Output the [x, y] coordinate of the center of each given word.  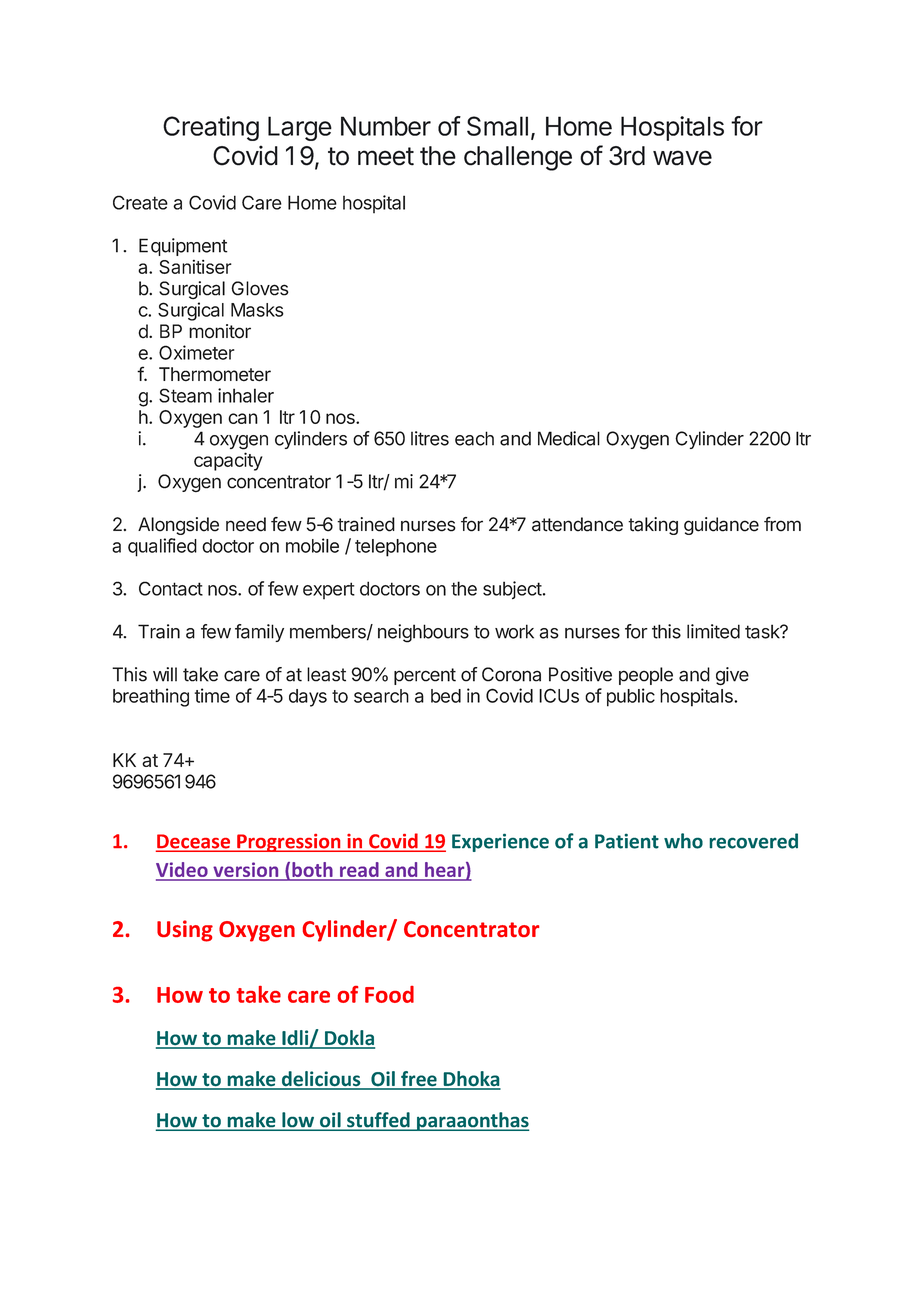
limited [713, 631]
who [683, 841]
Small [497, 126]
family [259, 633]
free [419, 1080]
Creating [211, 128]
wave [682, 158]
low [298, 1121]
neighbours [423, 633]
